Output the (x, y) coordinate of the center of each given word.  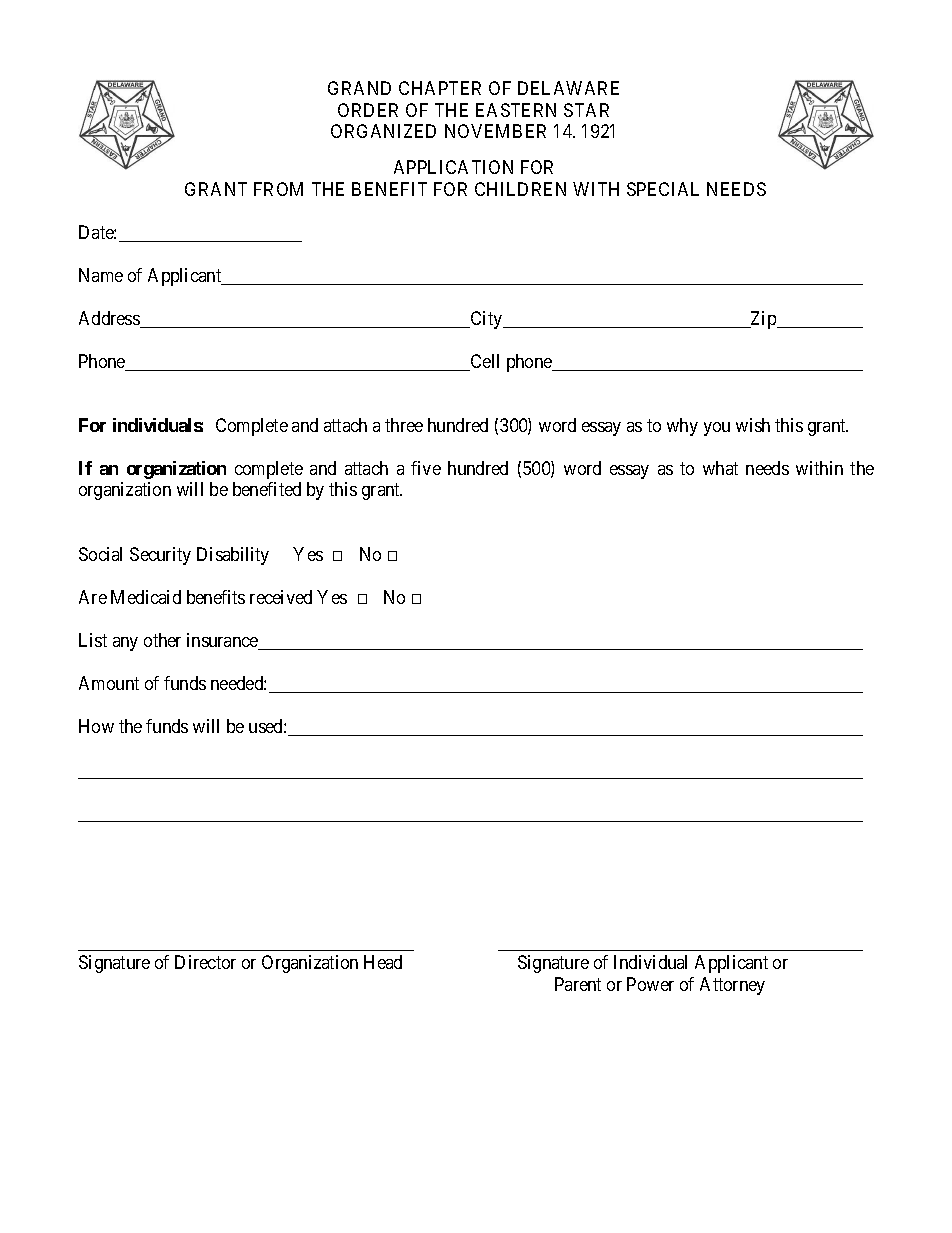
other (162, 640)
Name (101, 275)
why (682, 427)
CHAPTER (440, 88)
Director (205, 962)
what (720, 468)
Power (650, 984)
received (281, 597)
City (487, 320)
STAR (586, 110)
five (426, 468)
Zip (763, 320)
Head (383, 962)
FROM (278, 189)
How (96, 726)
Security (160, 556)
